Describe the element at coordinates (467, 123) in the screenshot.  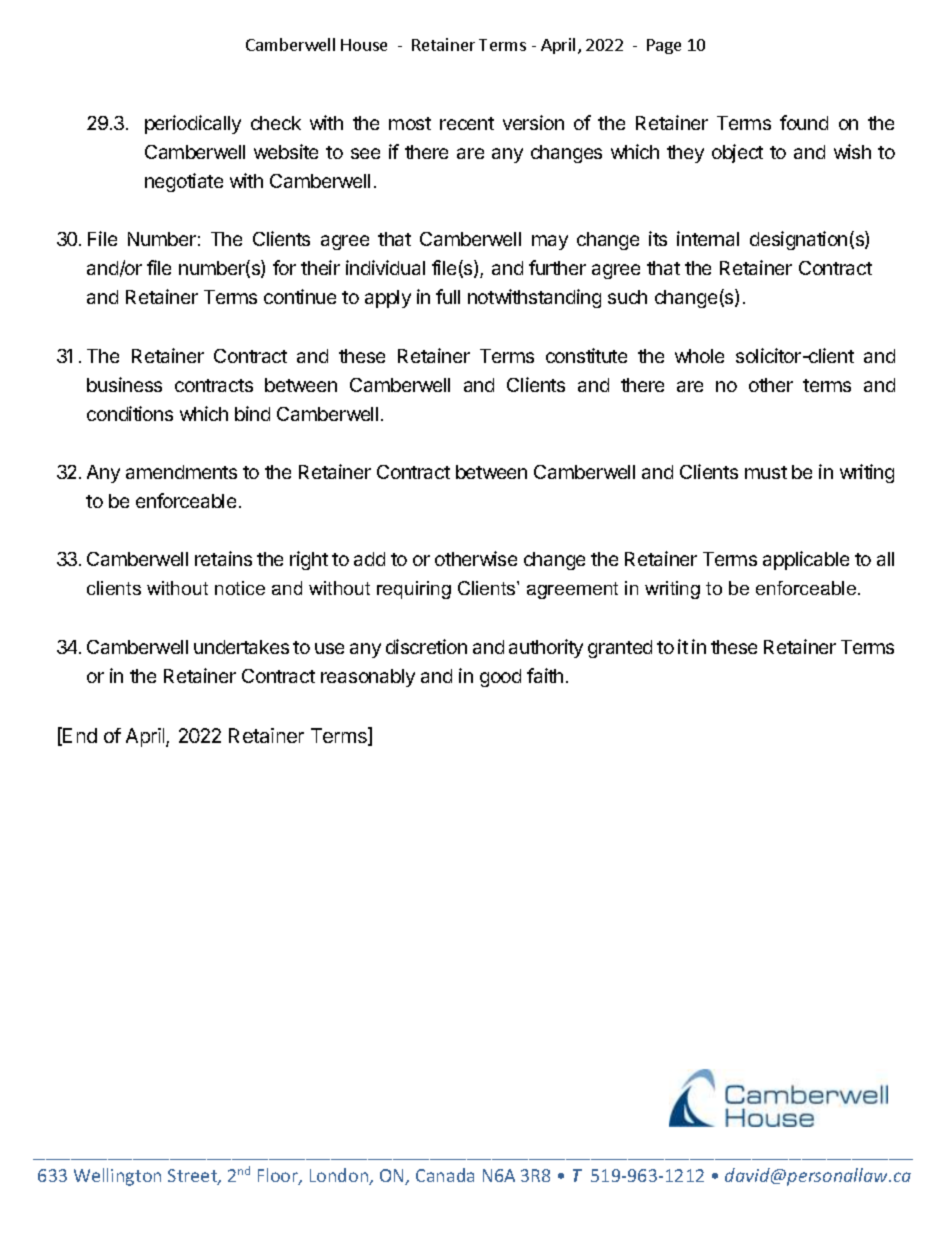
I see `recent` at that location.
